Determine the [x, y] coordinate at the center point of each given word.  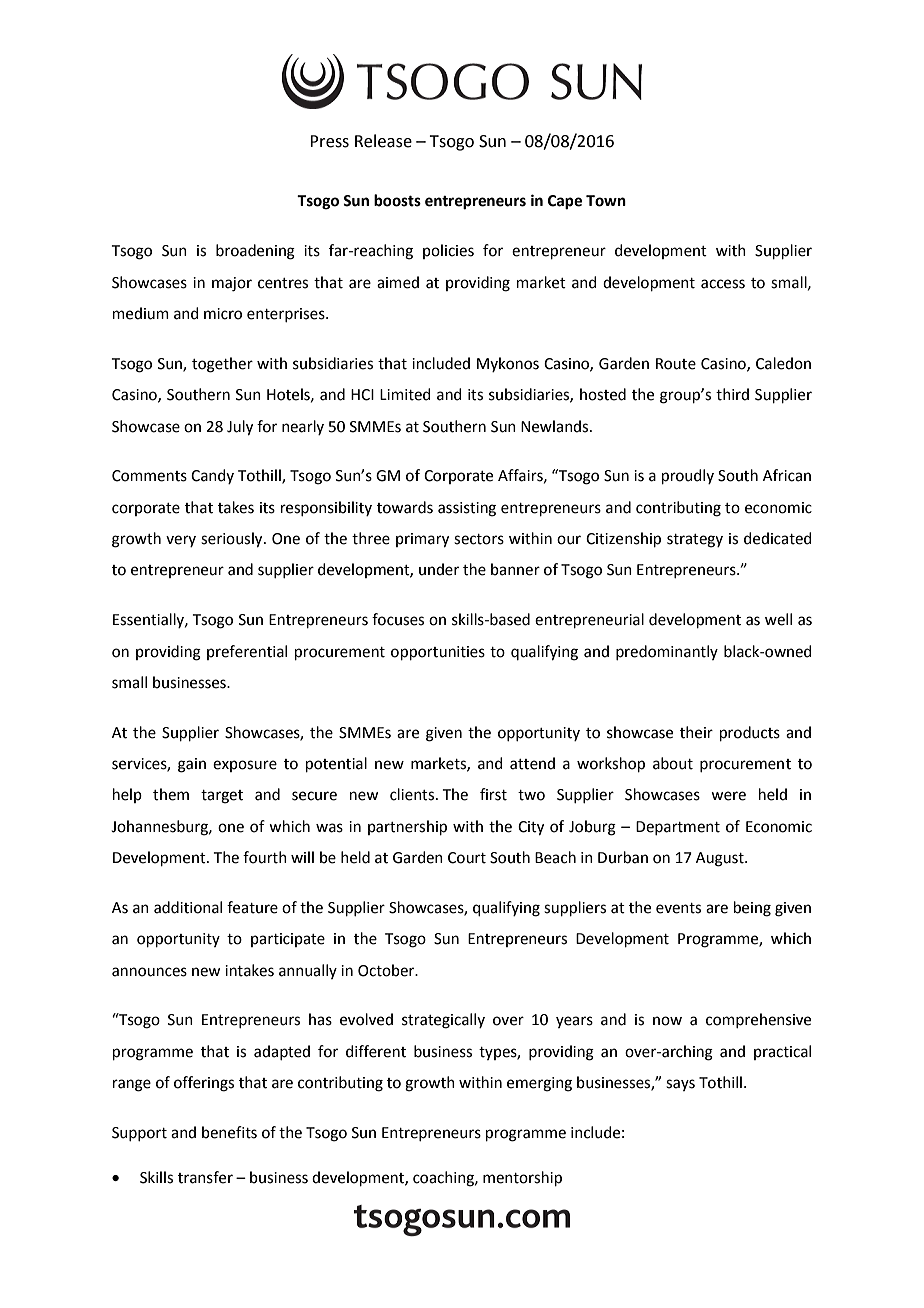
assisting [467, 509]
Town [606, 201]
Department [678, 828]
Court [467, 858]
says [680, 1085]
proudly [688, 476]
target [222, 797]
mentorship [522, 1178]
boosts [397, 200]
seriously [233, 540]
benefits [229, 1132]
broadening [255, 252]
